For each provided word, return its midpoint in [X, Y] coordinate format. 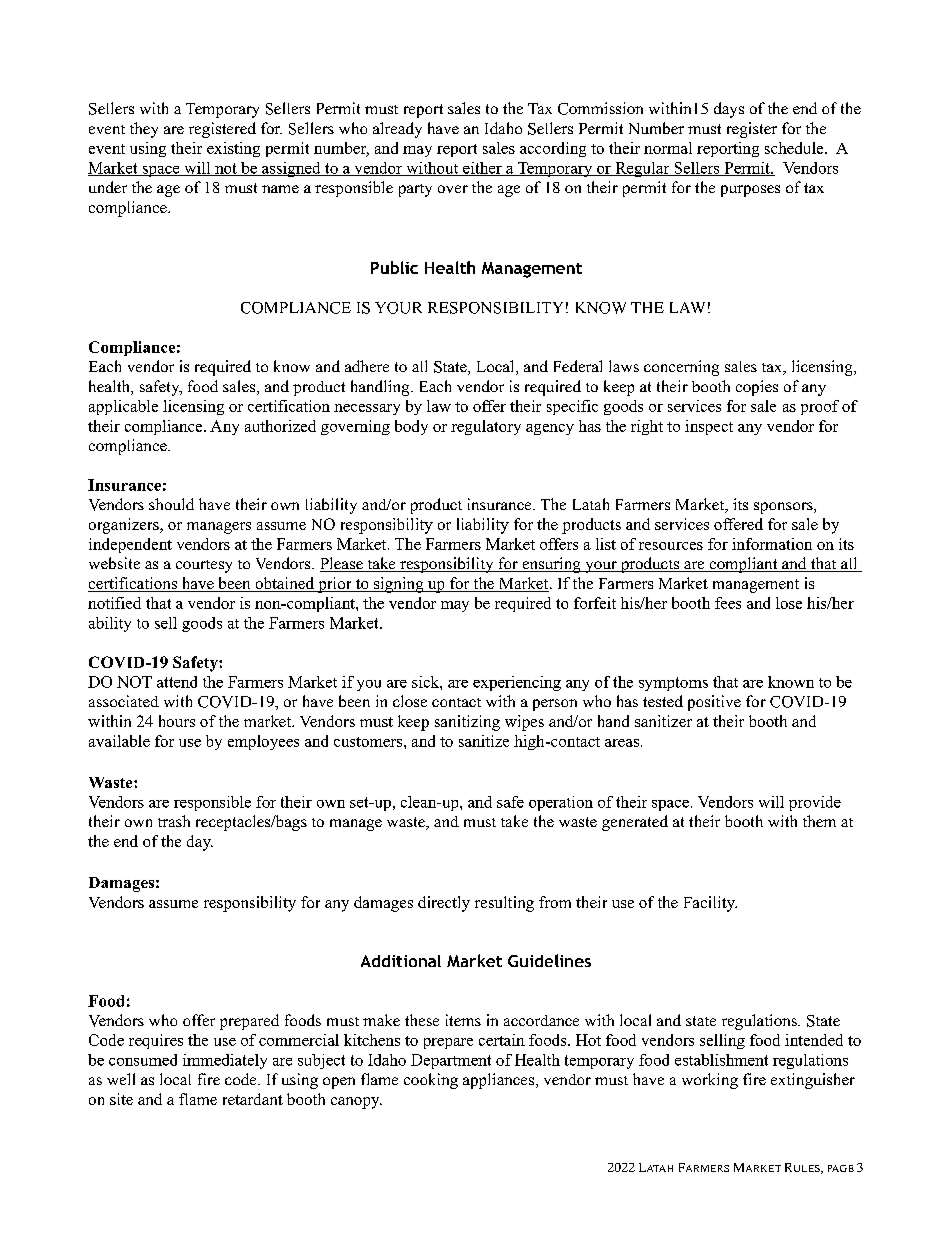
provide [815, 803]
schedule [795, 148]
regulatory [486, 427]
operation [561, 803]
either [482, 169]
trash [174, 821]
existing [233, 149]
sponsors [784, 508]
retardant [253, 1099]
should [171, 504]
